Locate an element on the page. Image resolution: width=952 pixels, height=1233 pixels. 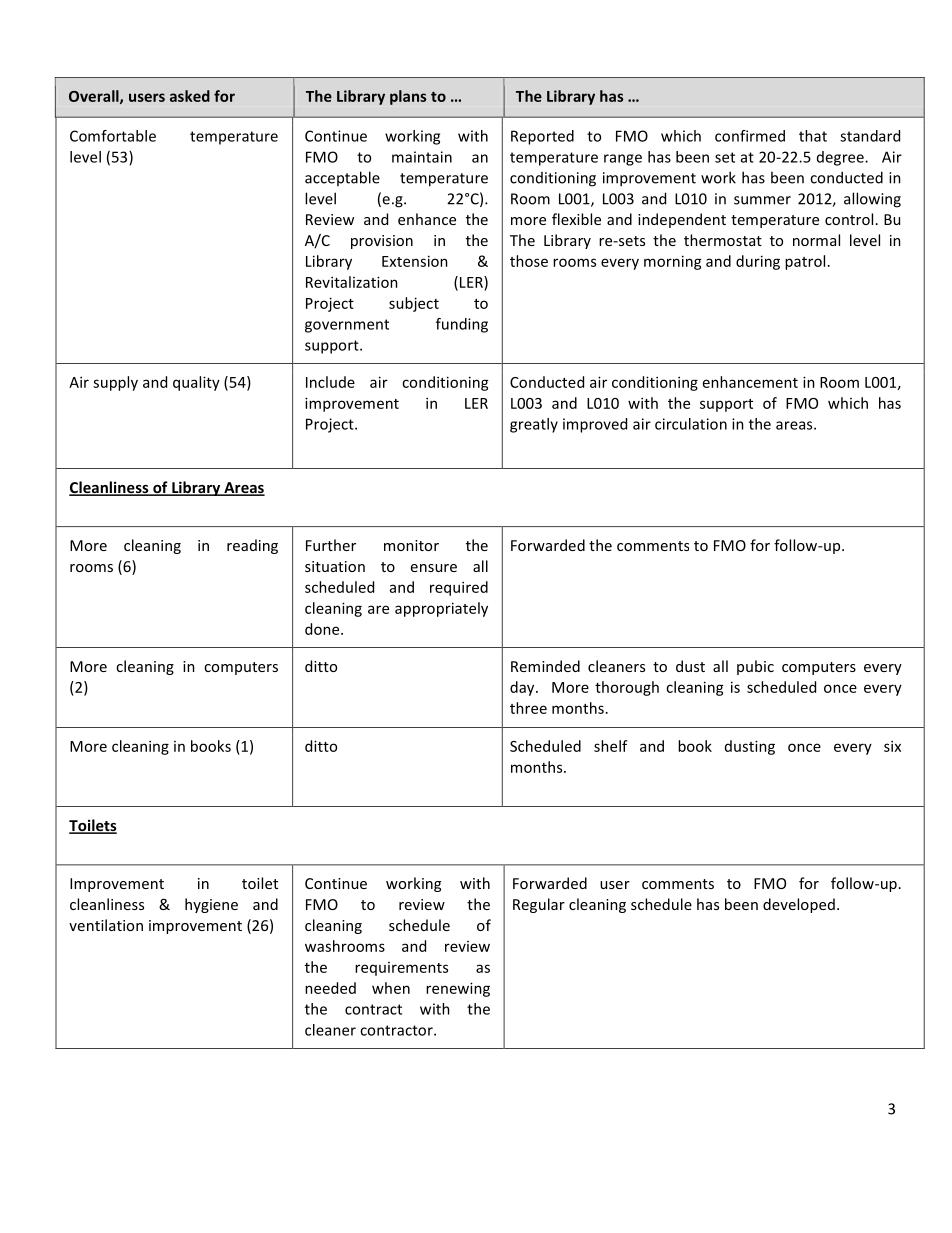
ensure is located at coordinates (434, 568).
